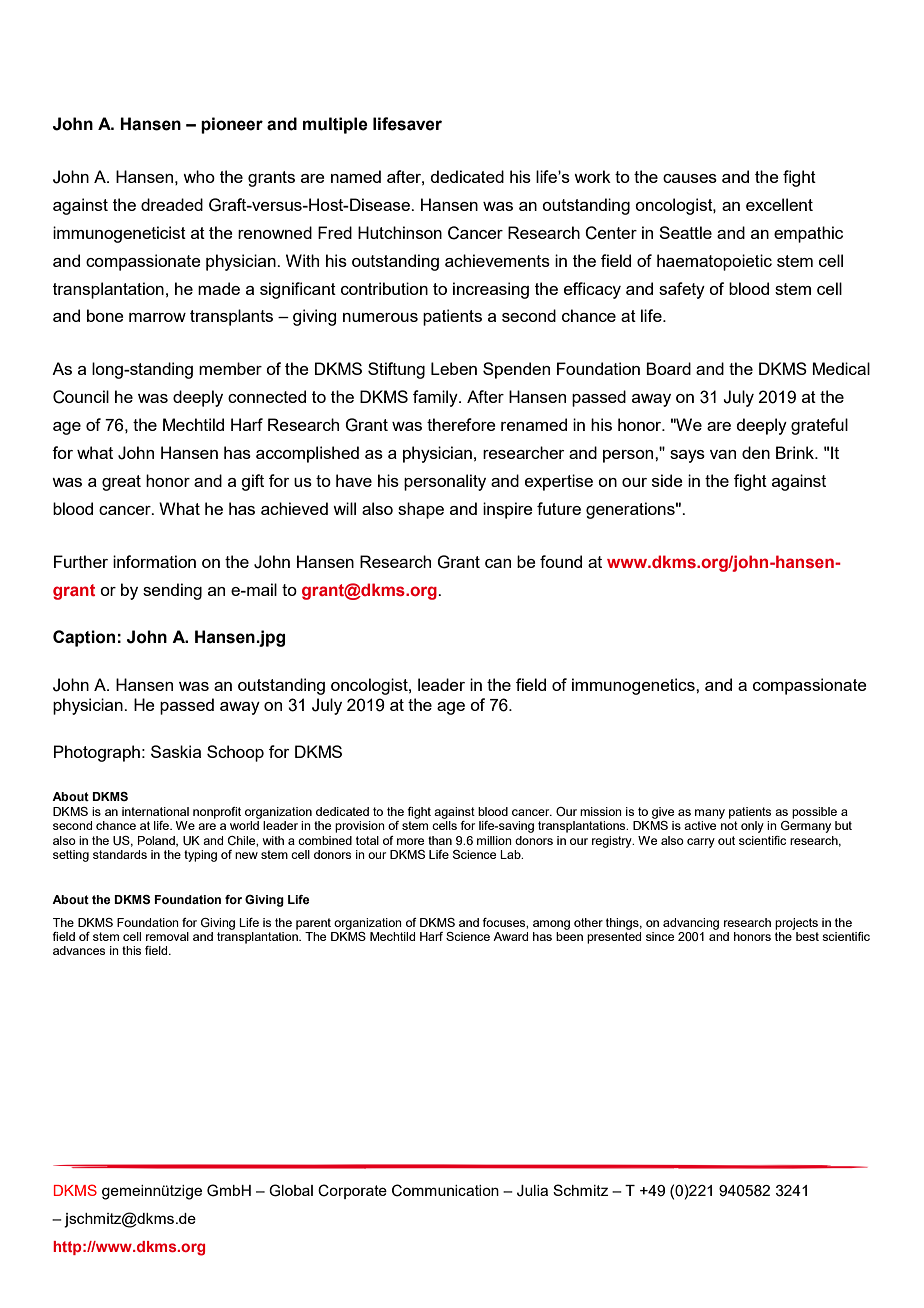 Image resolution: width=924 pixels, height=1308 pixels. Describe the element at coordinates (510, 936) in the document. I see `Award` at that location.
